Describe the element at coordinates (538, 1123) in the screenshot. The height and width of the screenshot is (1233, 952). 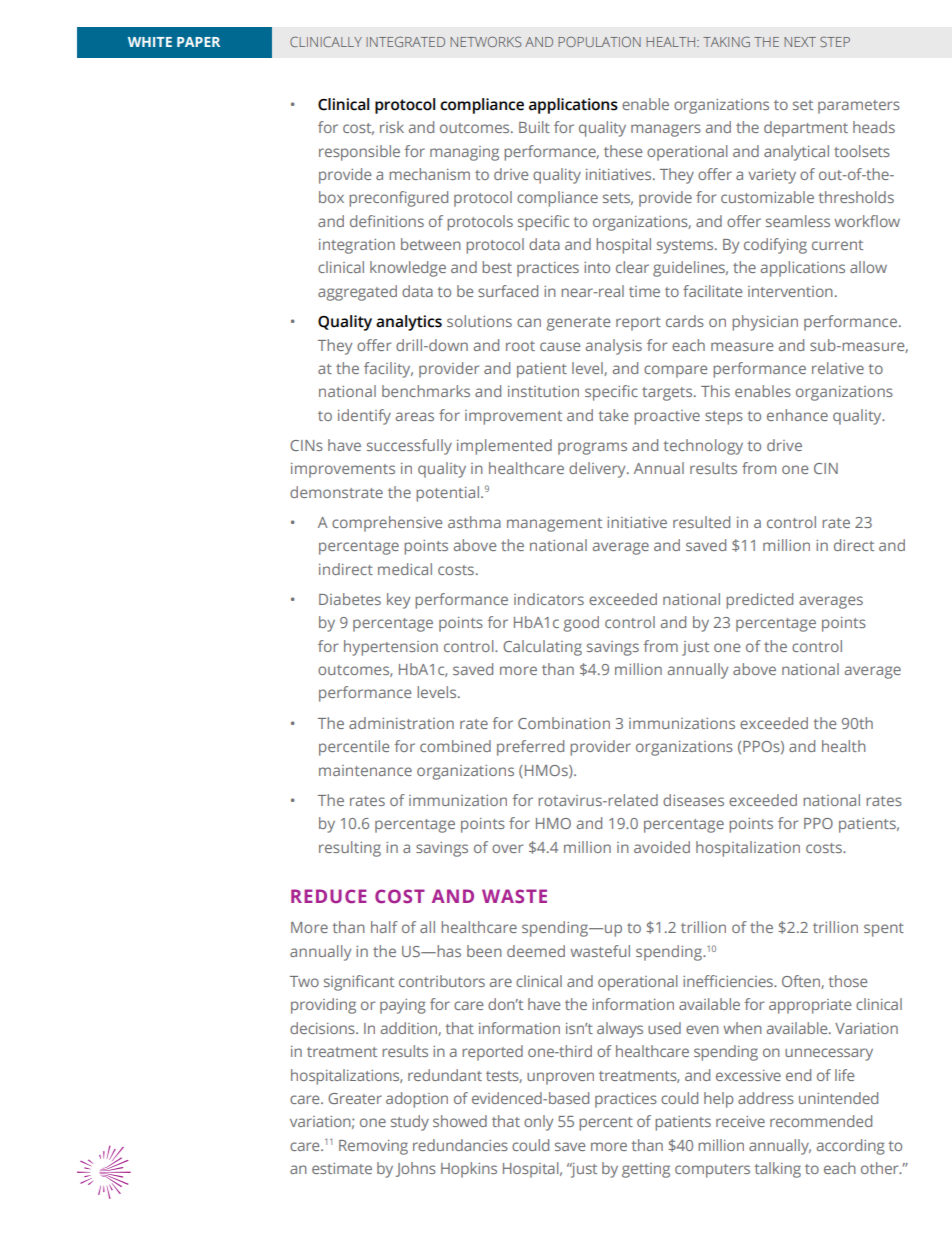
I see `only` at that location.
